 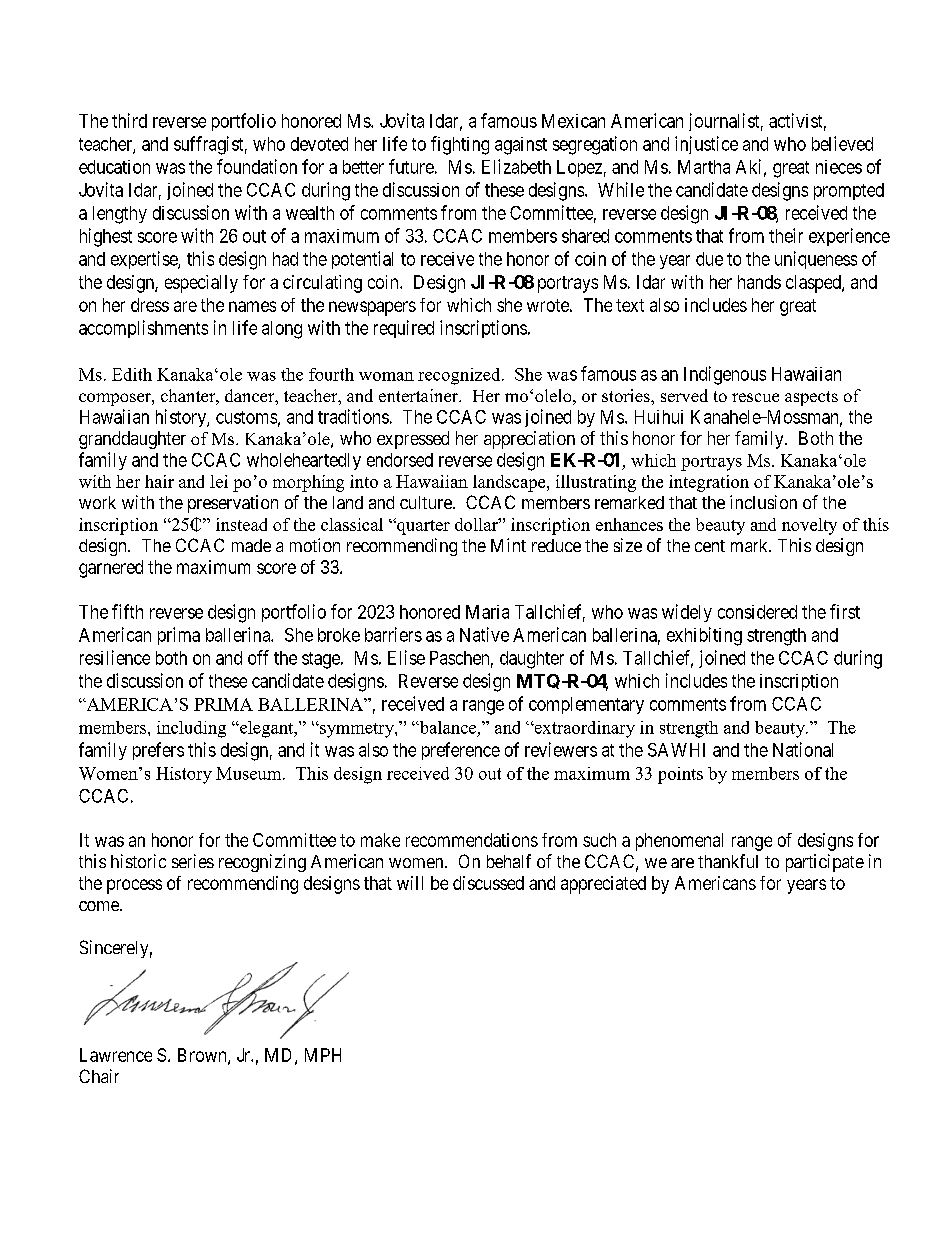 What do you see at coordinates (132, 374) in the screenshot?
I see `Edith` at bounding box center [132, 374].
